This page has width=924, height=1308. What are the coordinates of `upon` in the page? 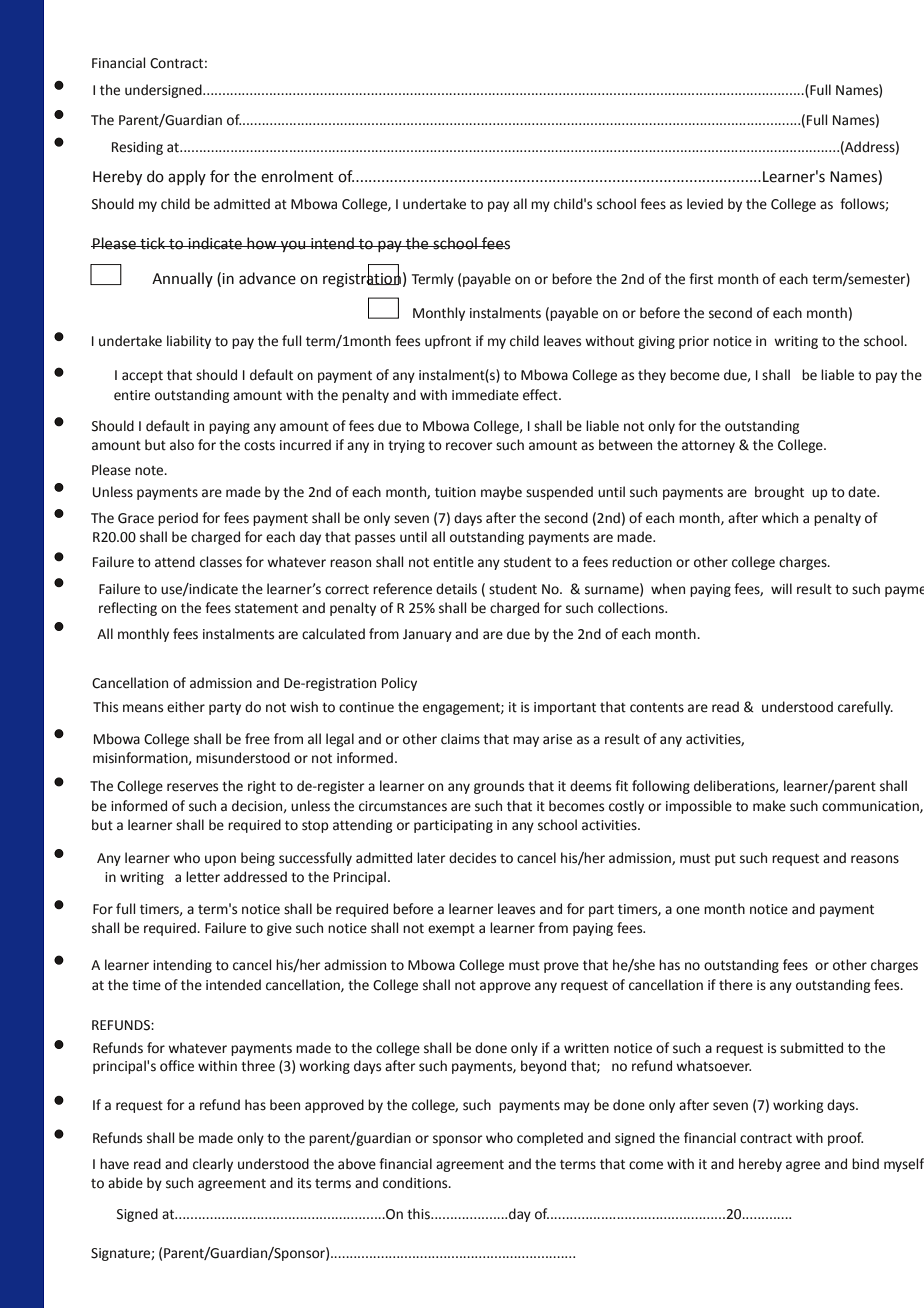 It's located at (220, 860).
